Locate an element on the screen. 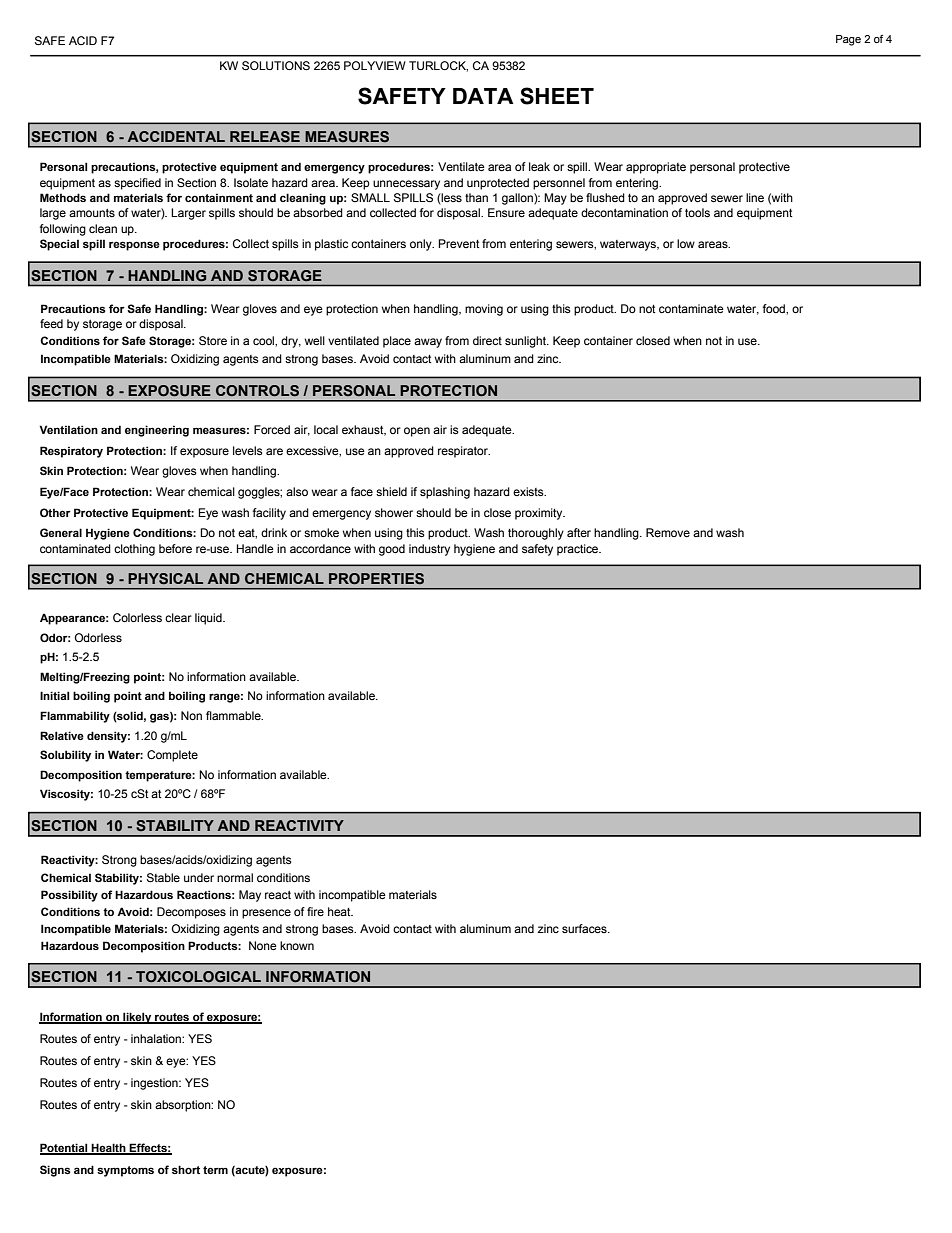 This screenshot has height=1233, width=952. DATA is located at coordinates (483, 96).
